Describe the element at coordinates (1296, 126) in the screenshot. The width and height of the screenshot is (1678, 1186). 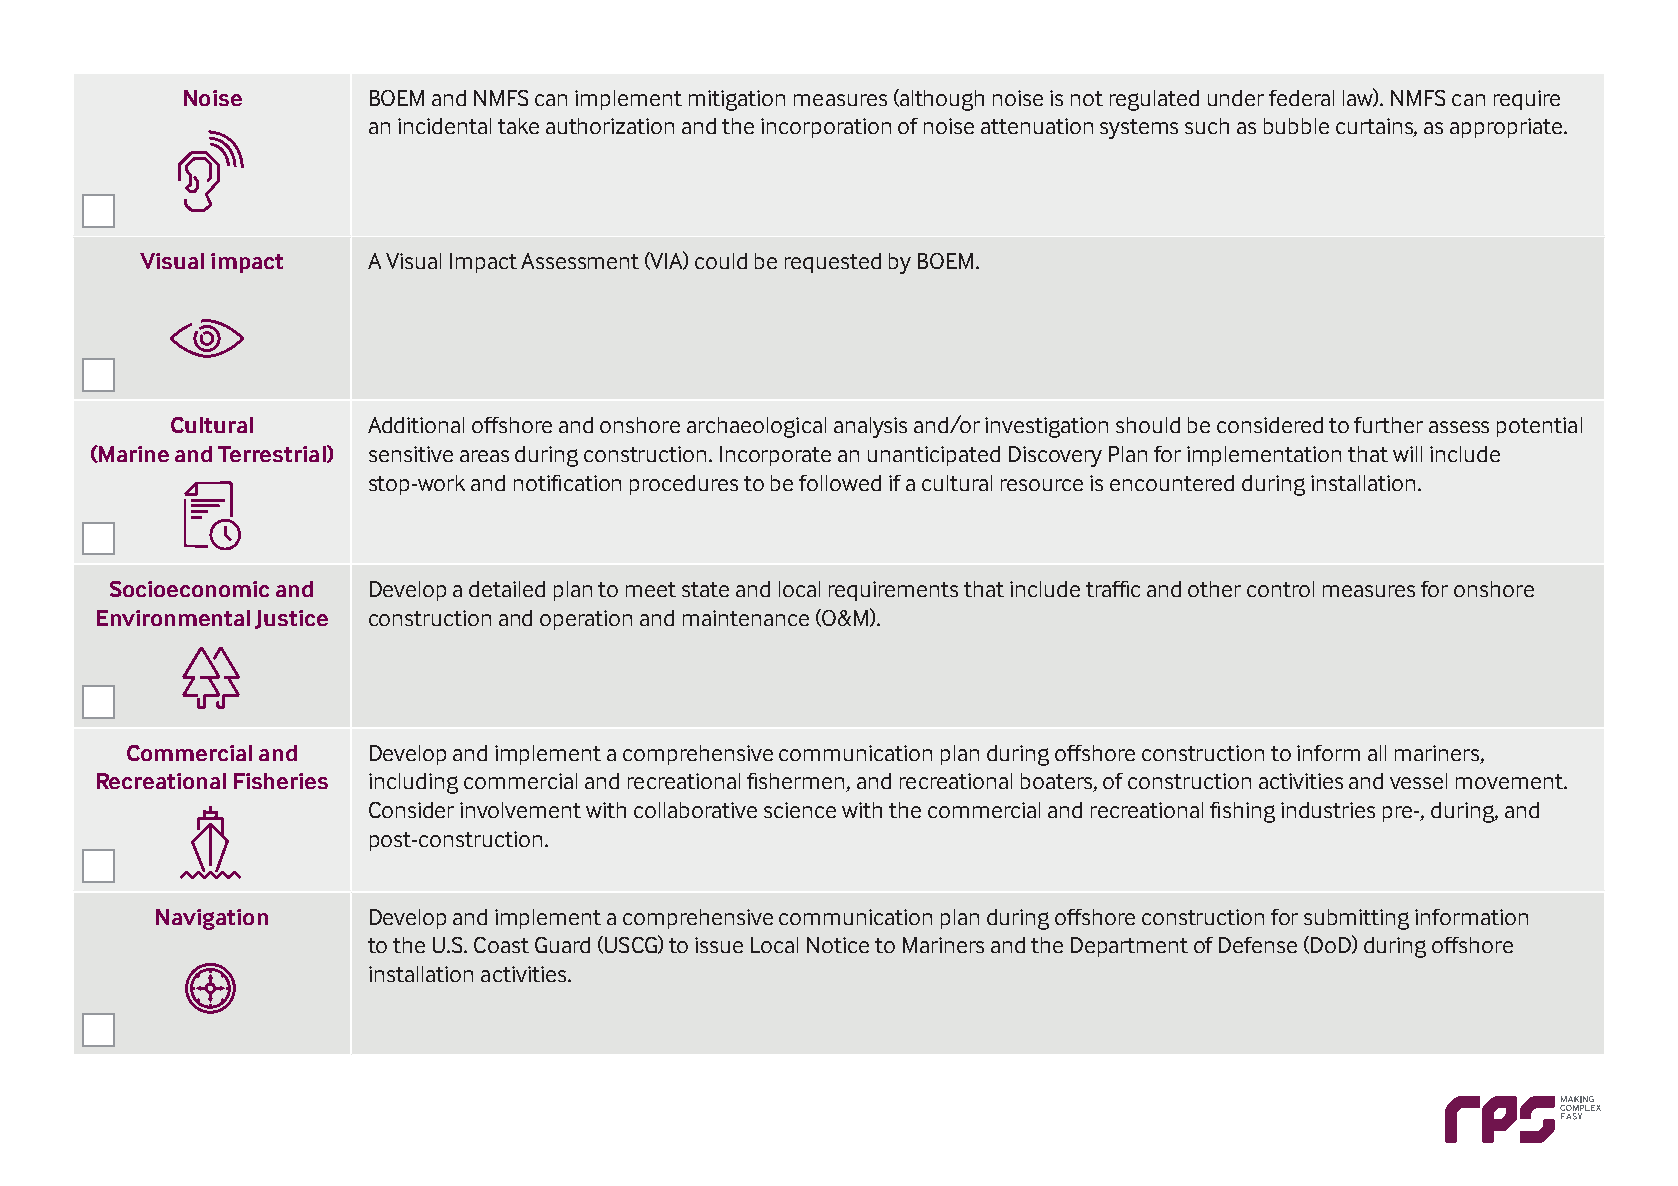
I see `bubble` at that location.
